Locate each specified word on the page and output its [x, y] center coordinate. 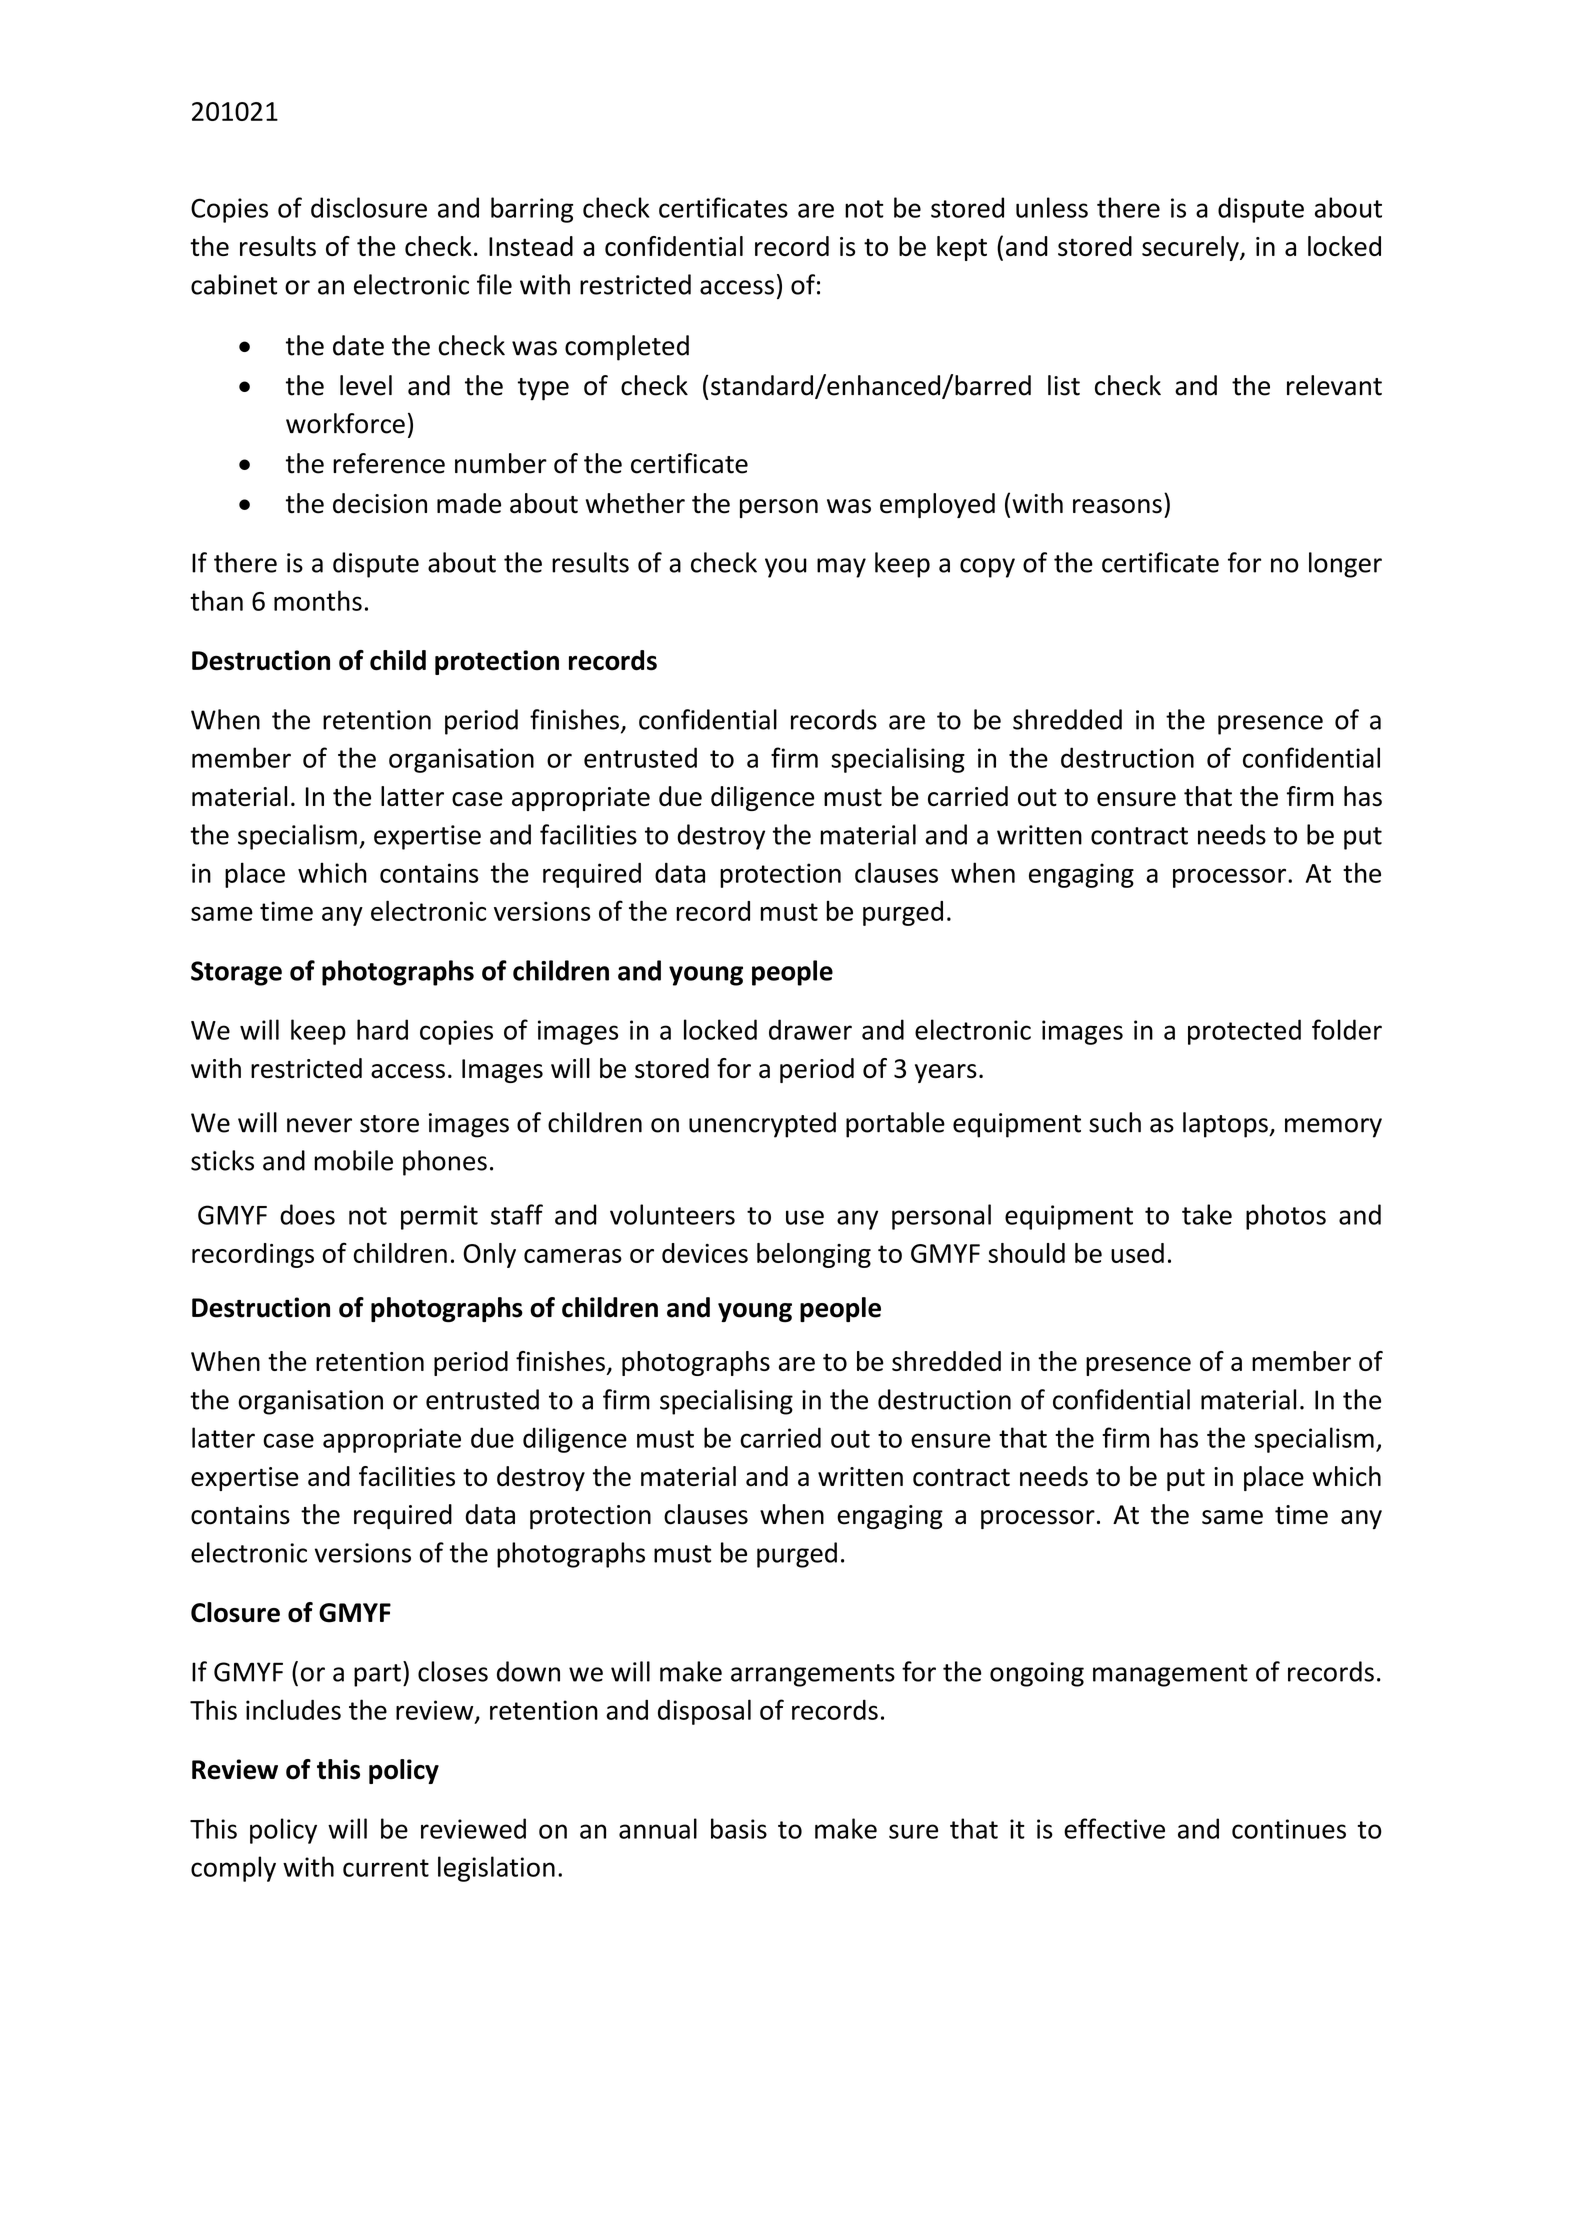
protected [1244, 1032]
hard [382, 1029]
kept [962, 248]
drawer [810, 1029]
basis [739, 1828]
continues [1289, 1829]
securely [1191, 248]
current [386, 1868]
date [358, 345]
